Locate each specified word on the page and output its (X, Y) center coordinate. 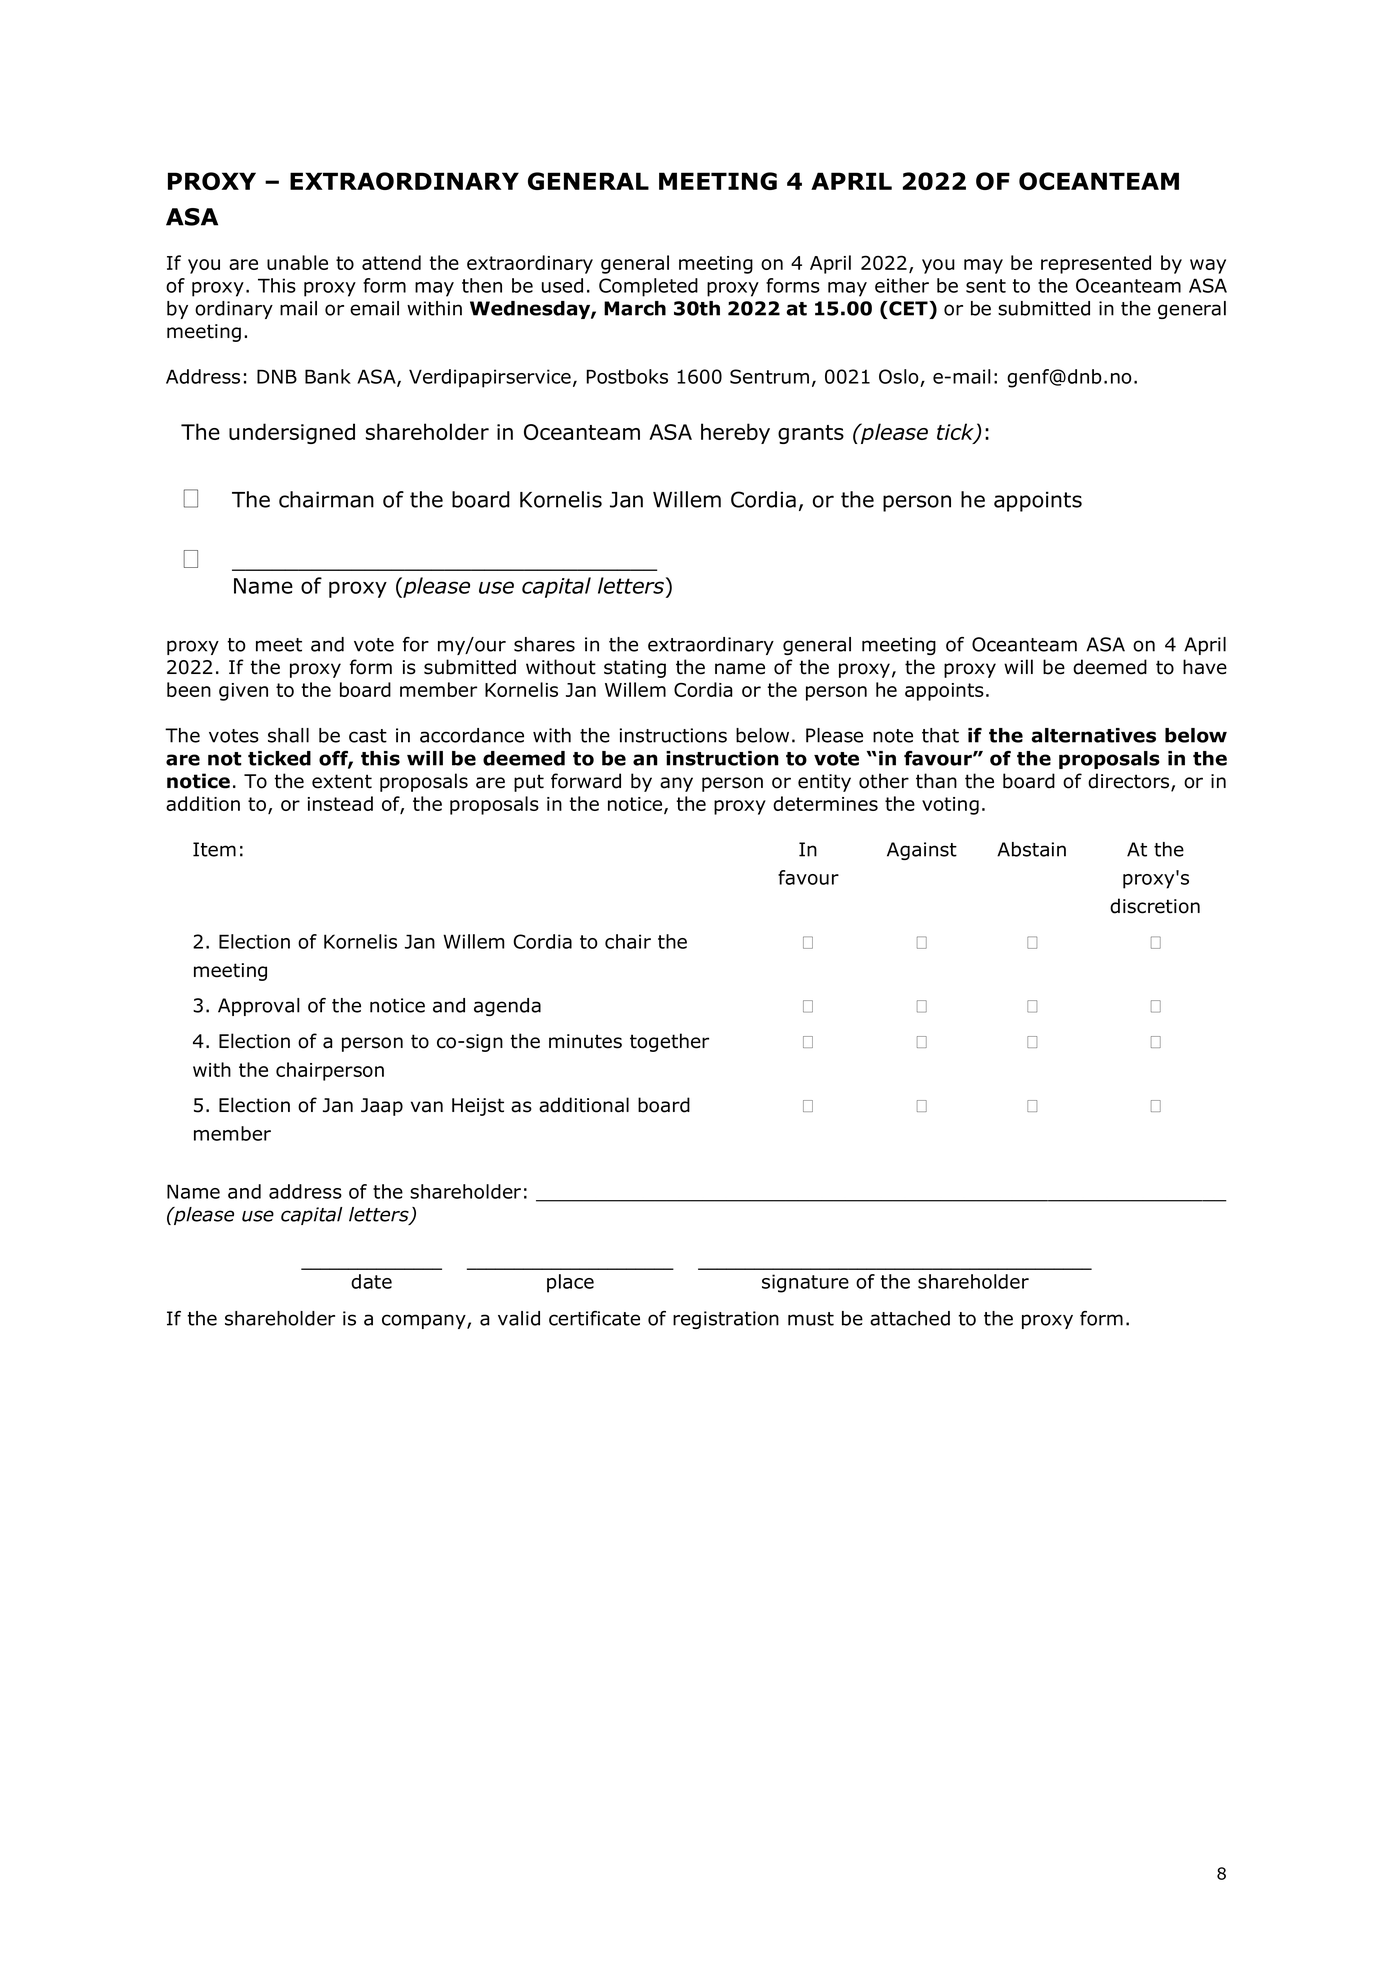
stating (635, 669)
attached (910, 1318)
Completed (648, 287)
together (669, 1042)
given (243, 692)
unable (297, 262)
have (1205, 667)
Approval (259, 1007)
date (371, 1281)
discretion (1155, 906)
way (1208, 266)
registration (726, 1320)
